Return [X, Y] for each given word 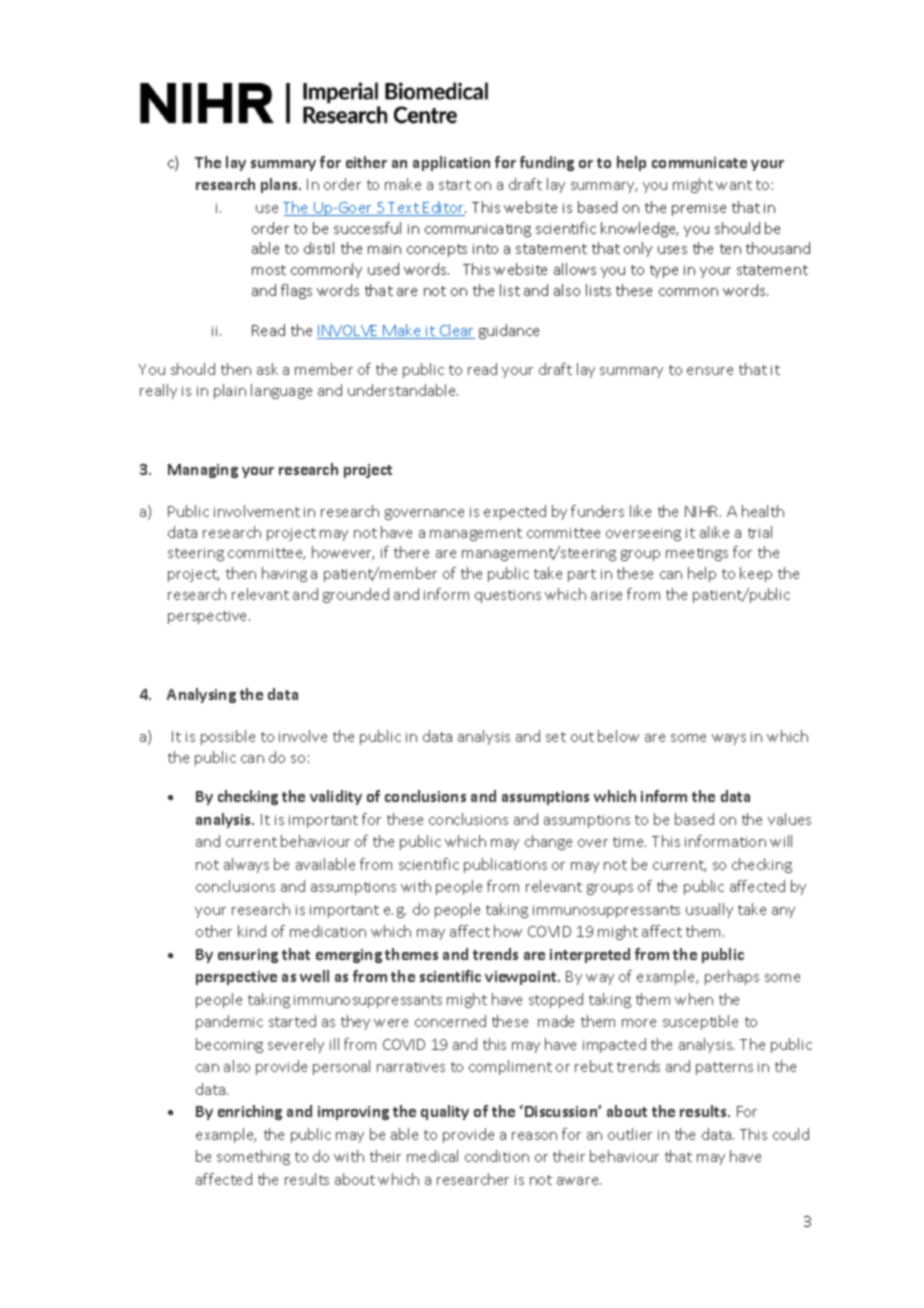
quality [445, 1112]
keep [756, 574]
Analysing [201, 695]
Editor [444, 208]
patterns [724, 1068]
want [734, 185]
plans [280, 185]
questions [508, 596]
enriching [250, 1112]
